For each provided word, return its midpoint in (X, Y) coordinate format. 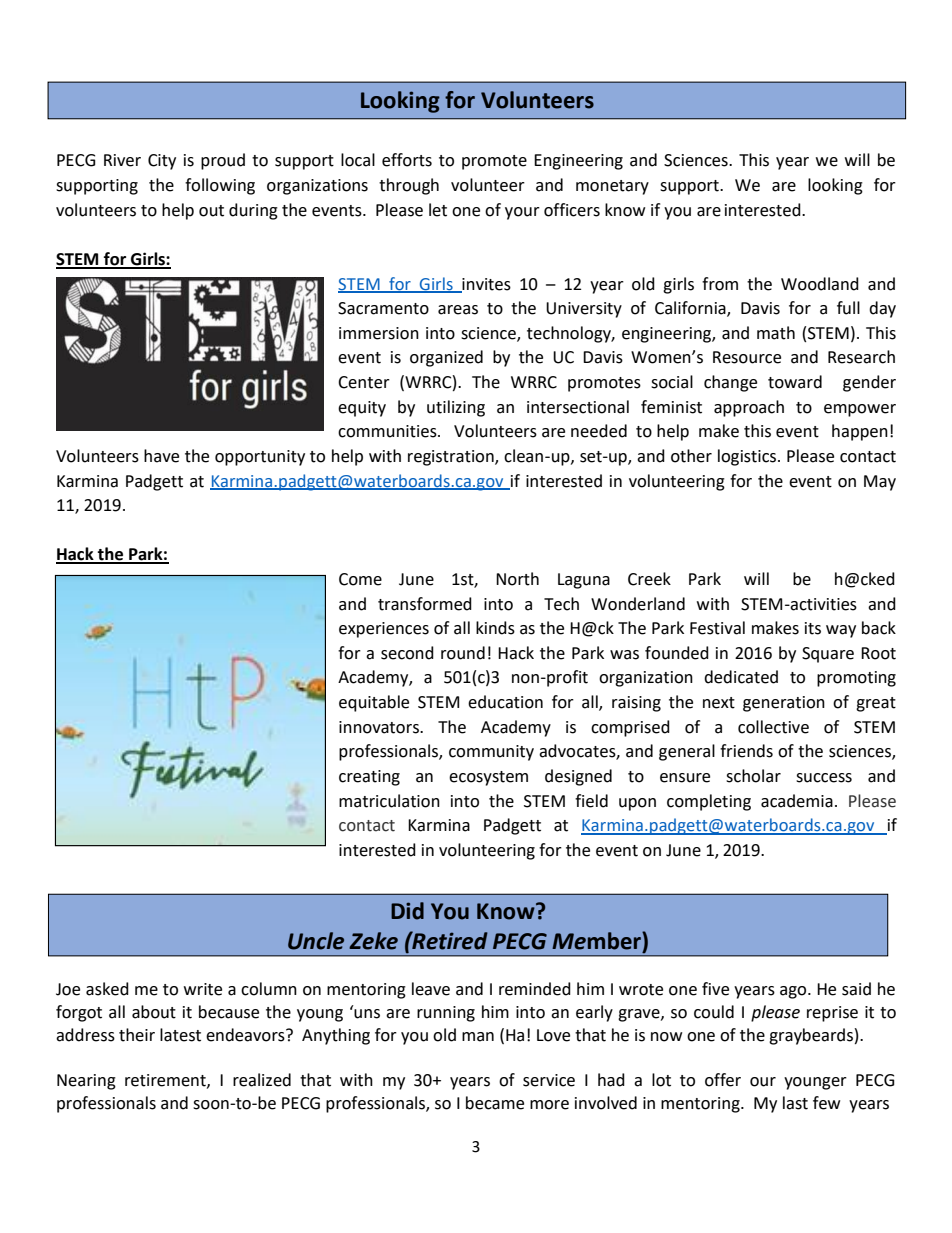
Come (360, 579)
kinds (495, 628)
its (813, 628)
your (522, 213)
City (162, 162)
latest (180, 1035)
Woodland (820, 284)
